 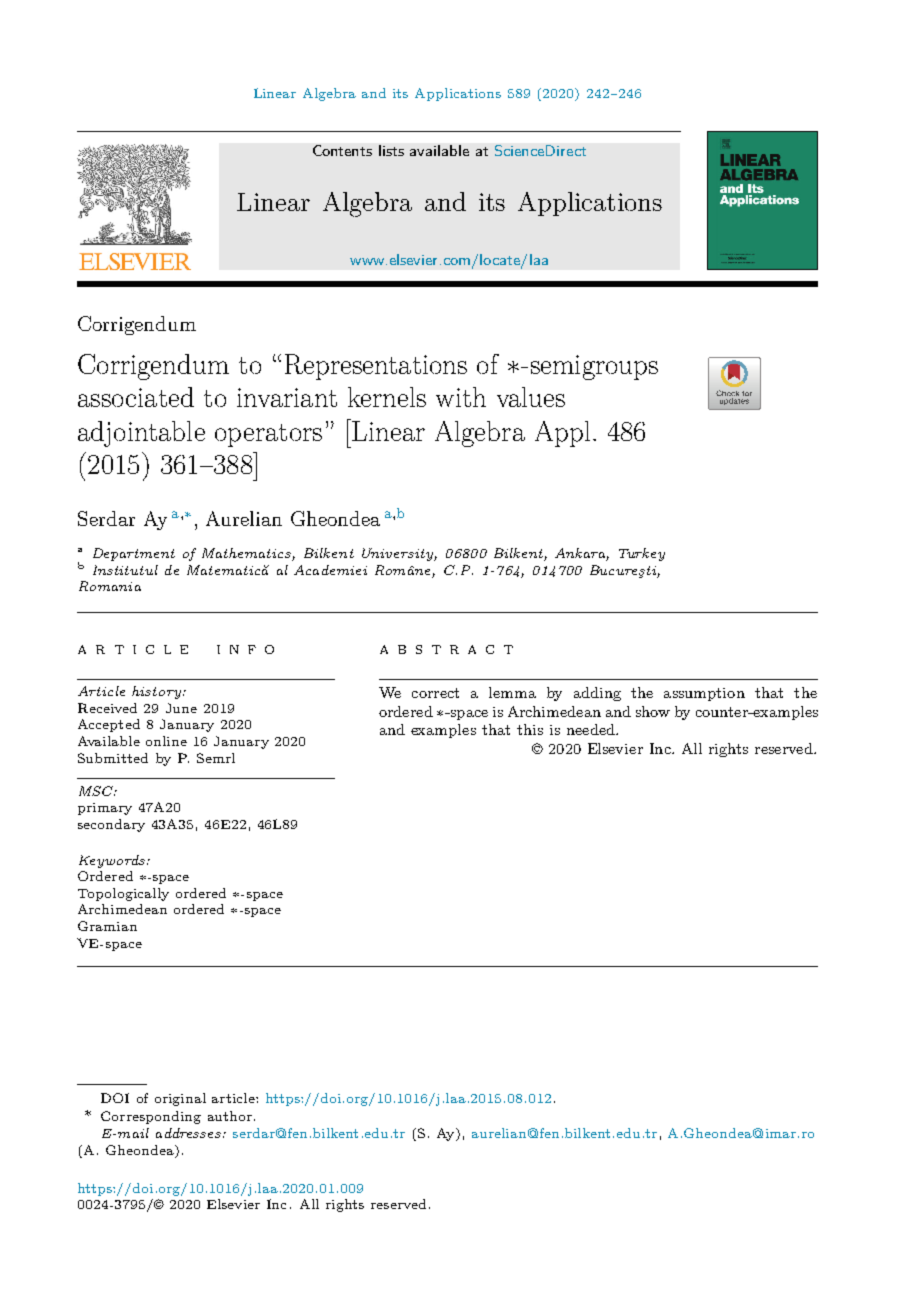 What do you see at coordinates (134, 554) in the page?
I see `Department` at bounding box center [134, 554].
